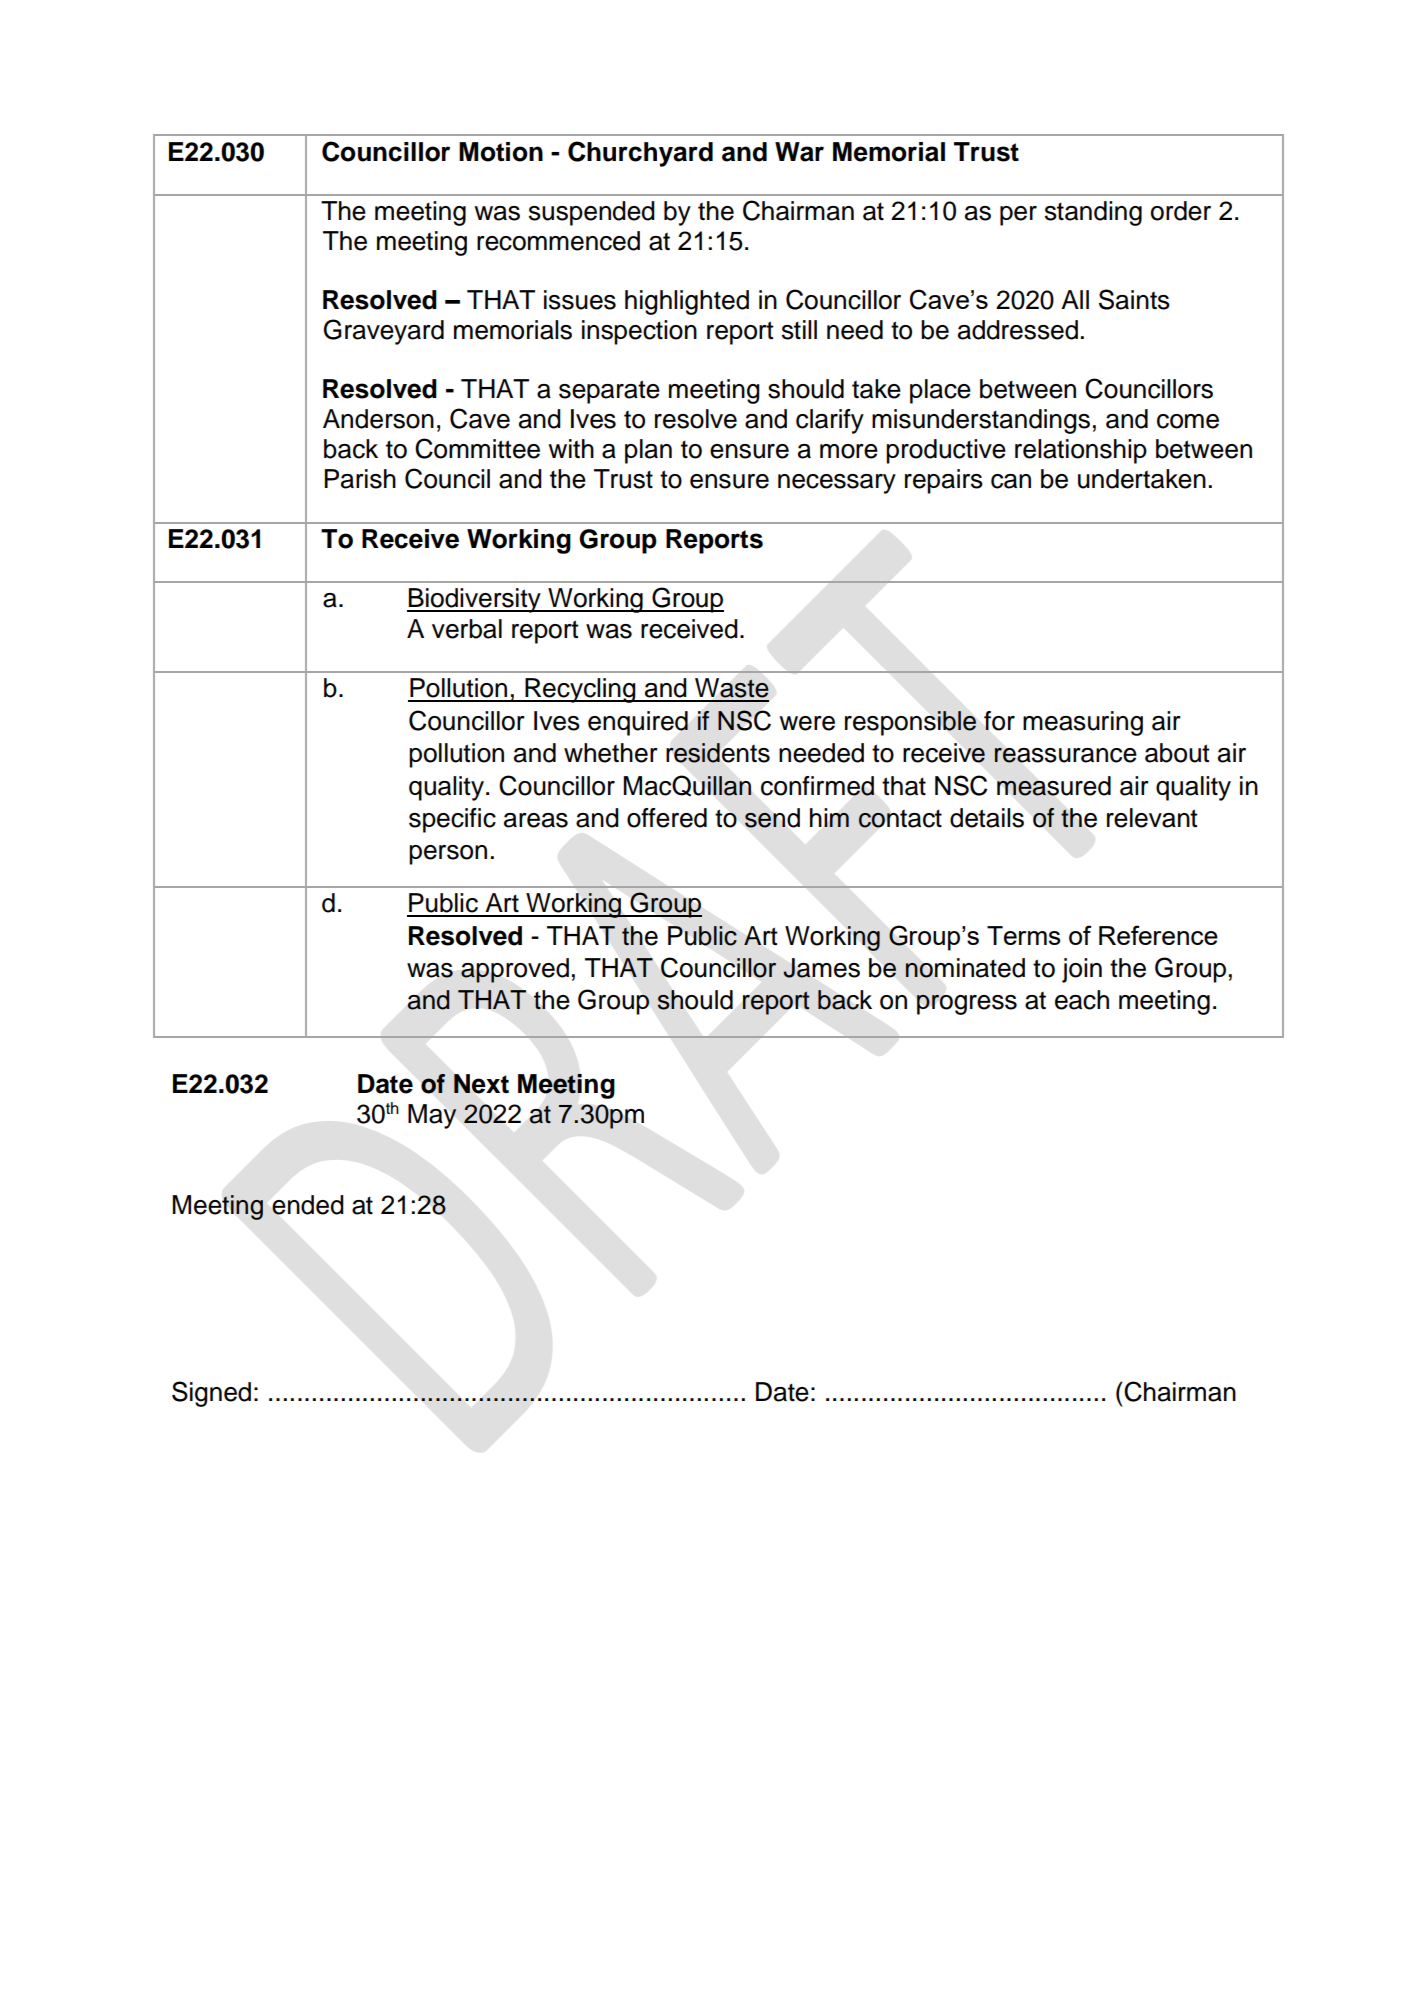 This screenshot has width=1415, height=2001. I want to click on enquired, so click(638, 723).
